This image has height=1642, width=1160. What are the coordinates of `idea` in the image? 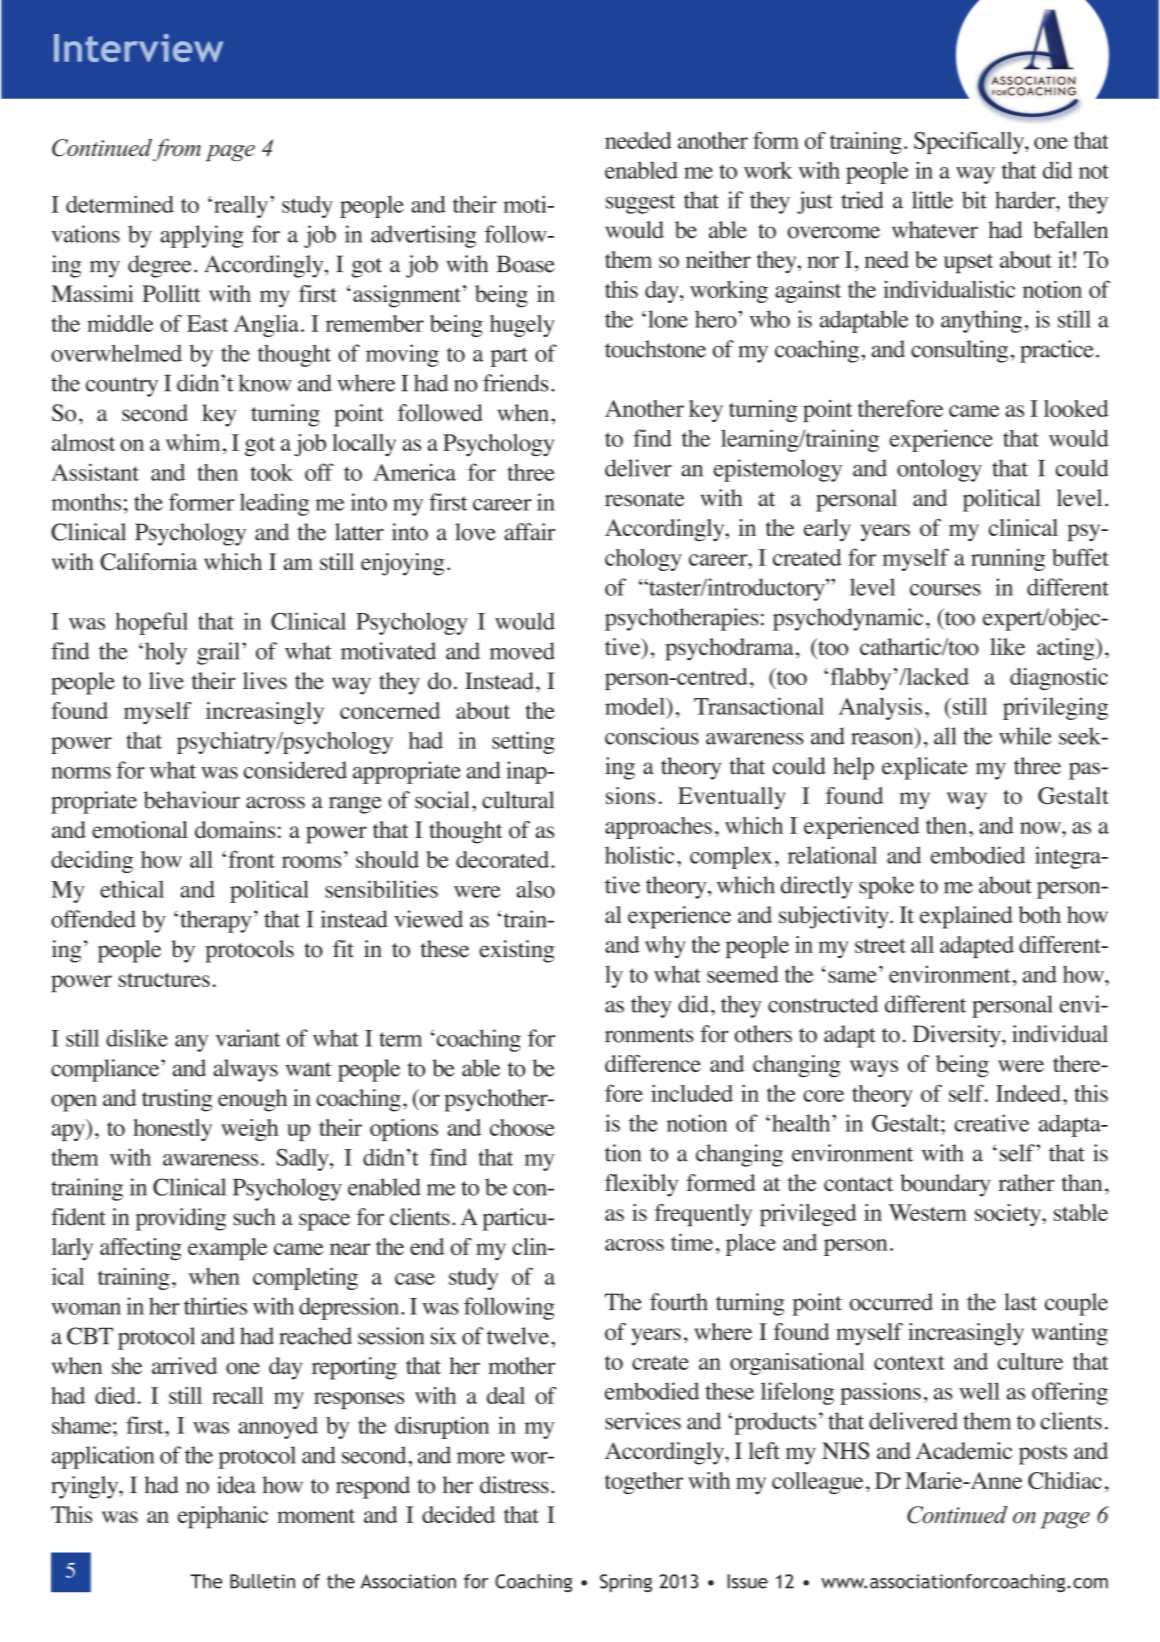 It's located at (236, 1485).
